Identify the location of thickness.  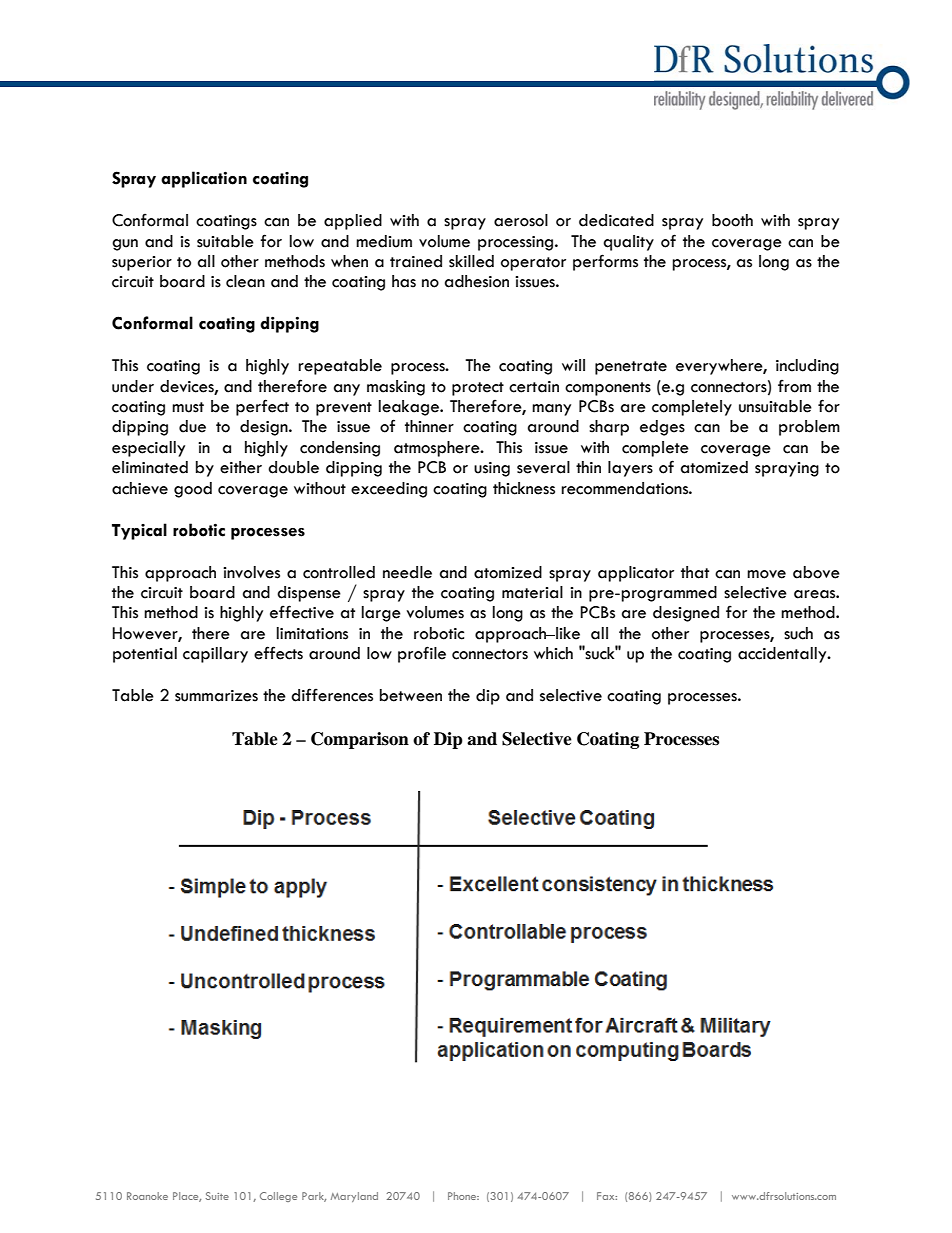
(524, 488).
